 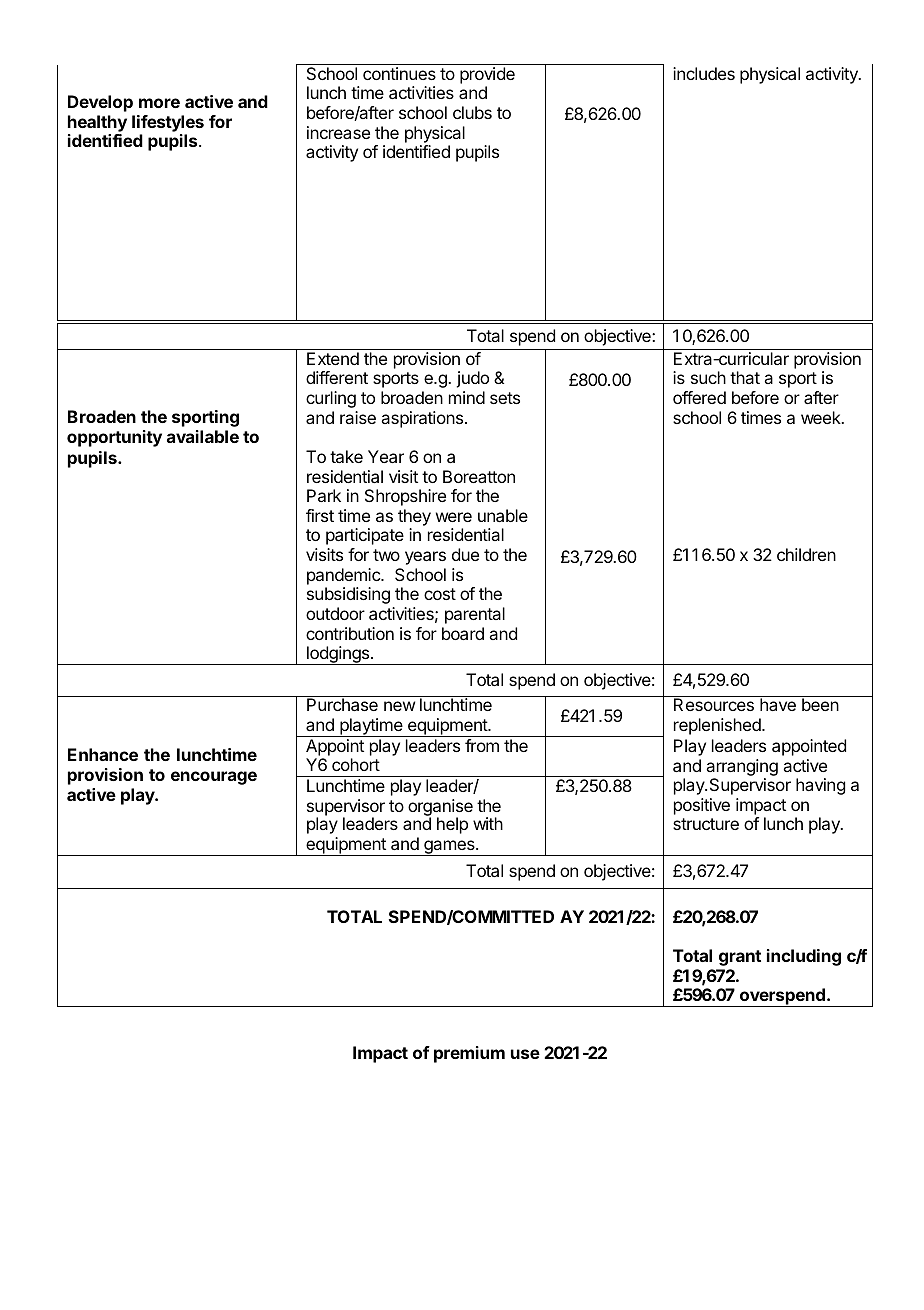 I want to click on that, so click(x=745, y=377).
